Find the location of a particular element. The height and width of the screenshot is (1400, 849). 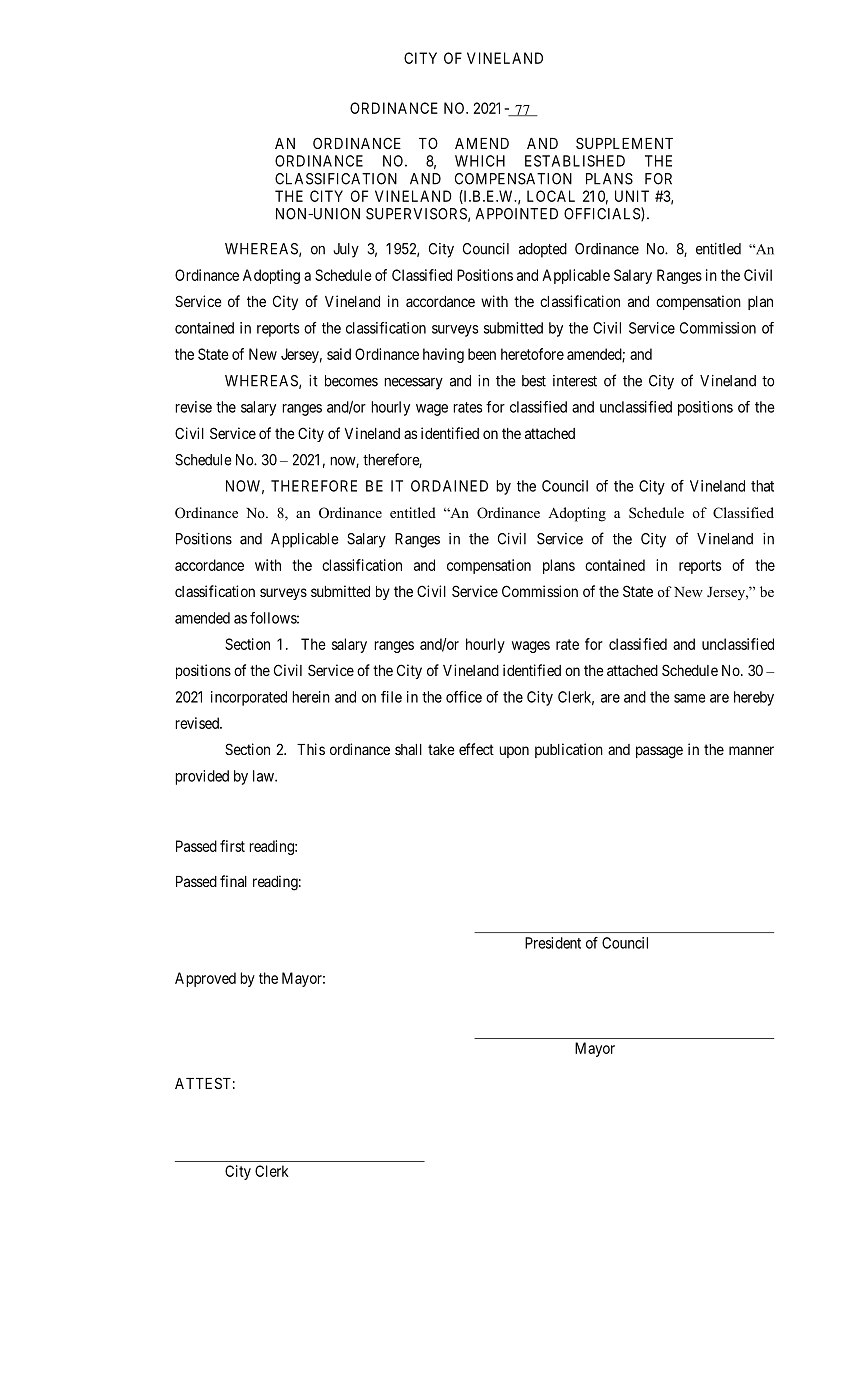

effect is located at coordinates (476, 749).
